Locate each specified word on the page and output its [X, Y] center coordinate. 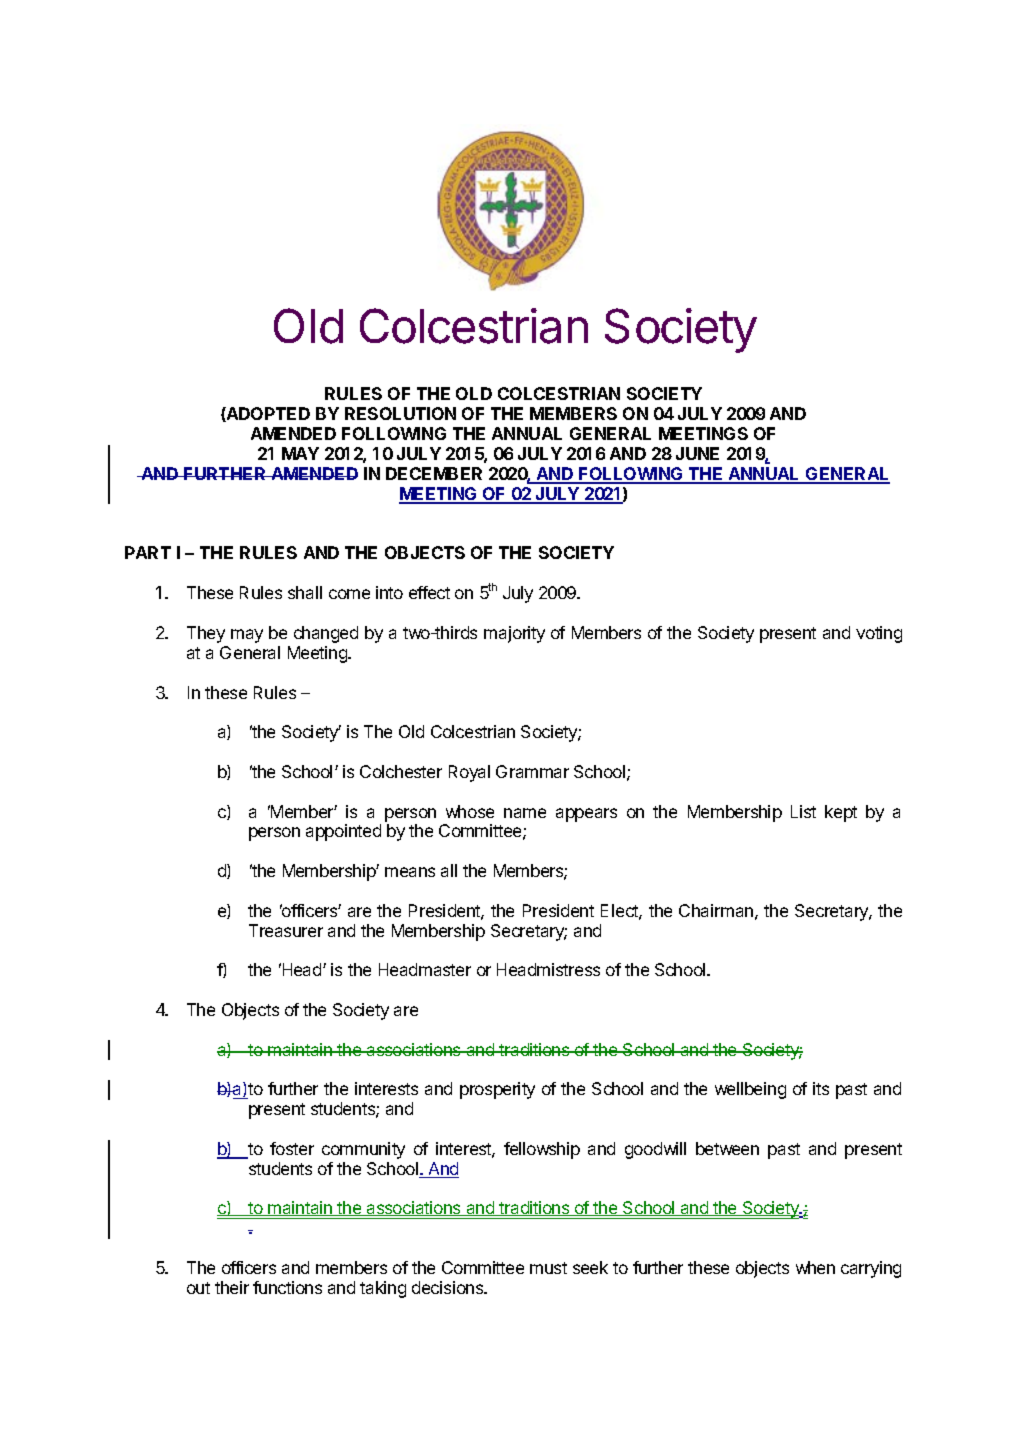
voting [879, 634]
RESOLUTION [400, 413]
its [821, 1088]
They [206, 634]
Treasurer [286, 930]
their [232, 1287]
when [815, 1267]
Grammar [532, 771]
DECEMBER [434, 473]
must [548, 1268]
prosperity [497, 1090]
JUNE [697, 453]
